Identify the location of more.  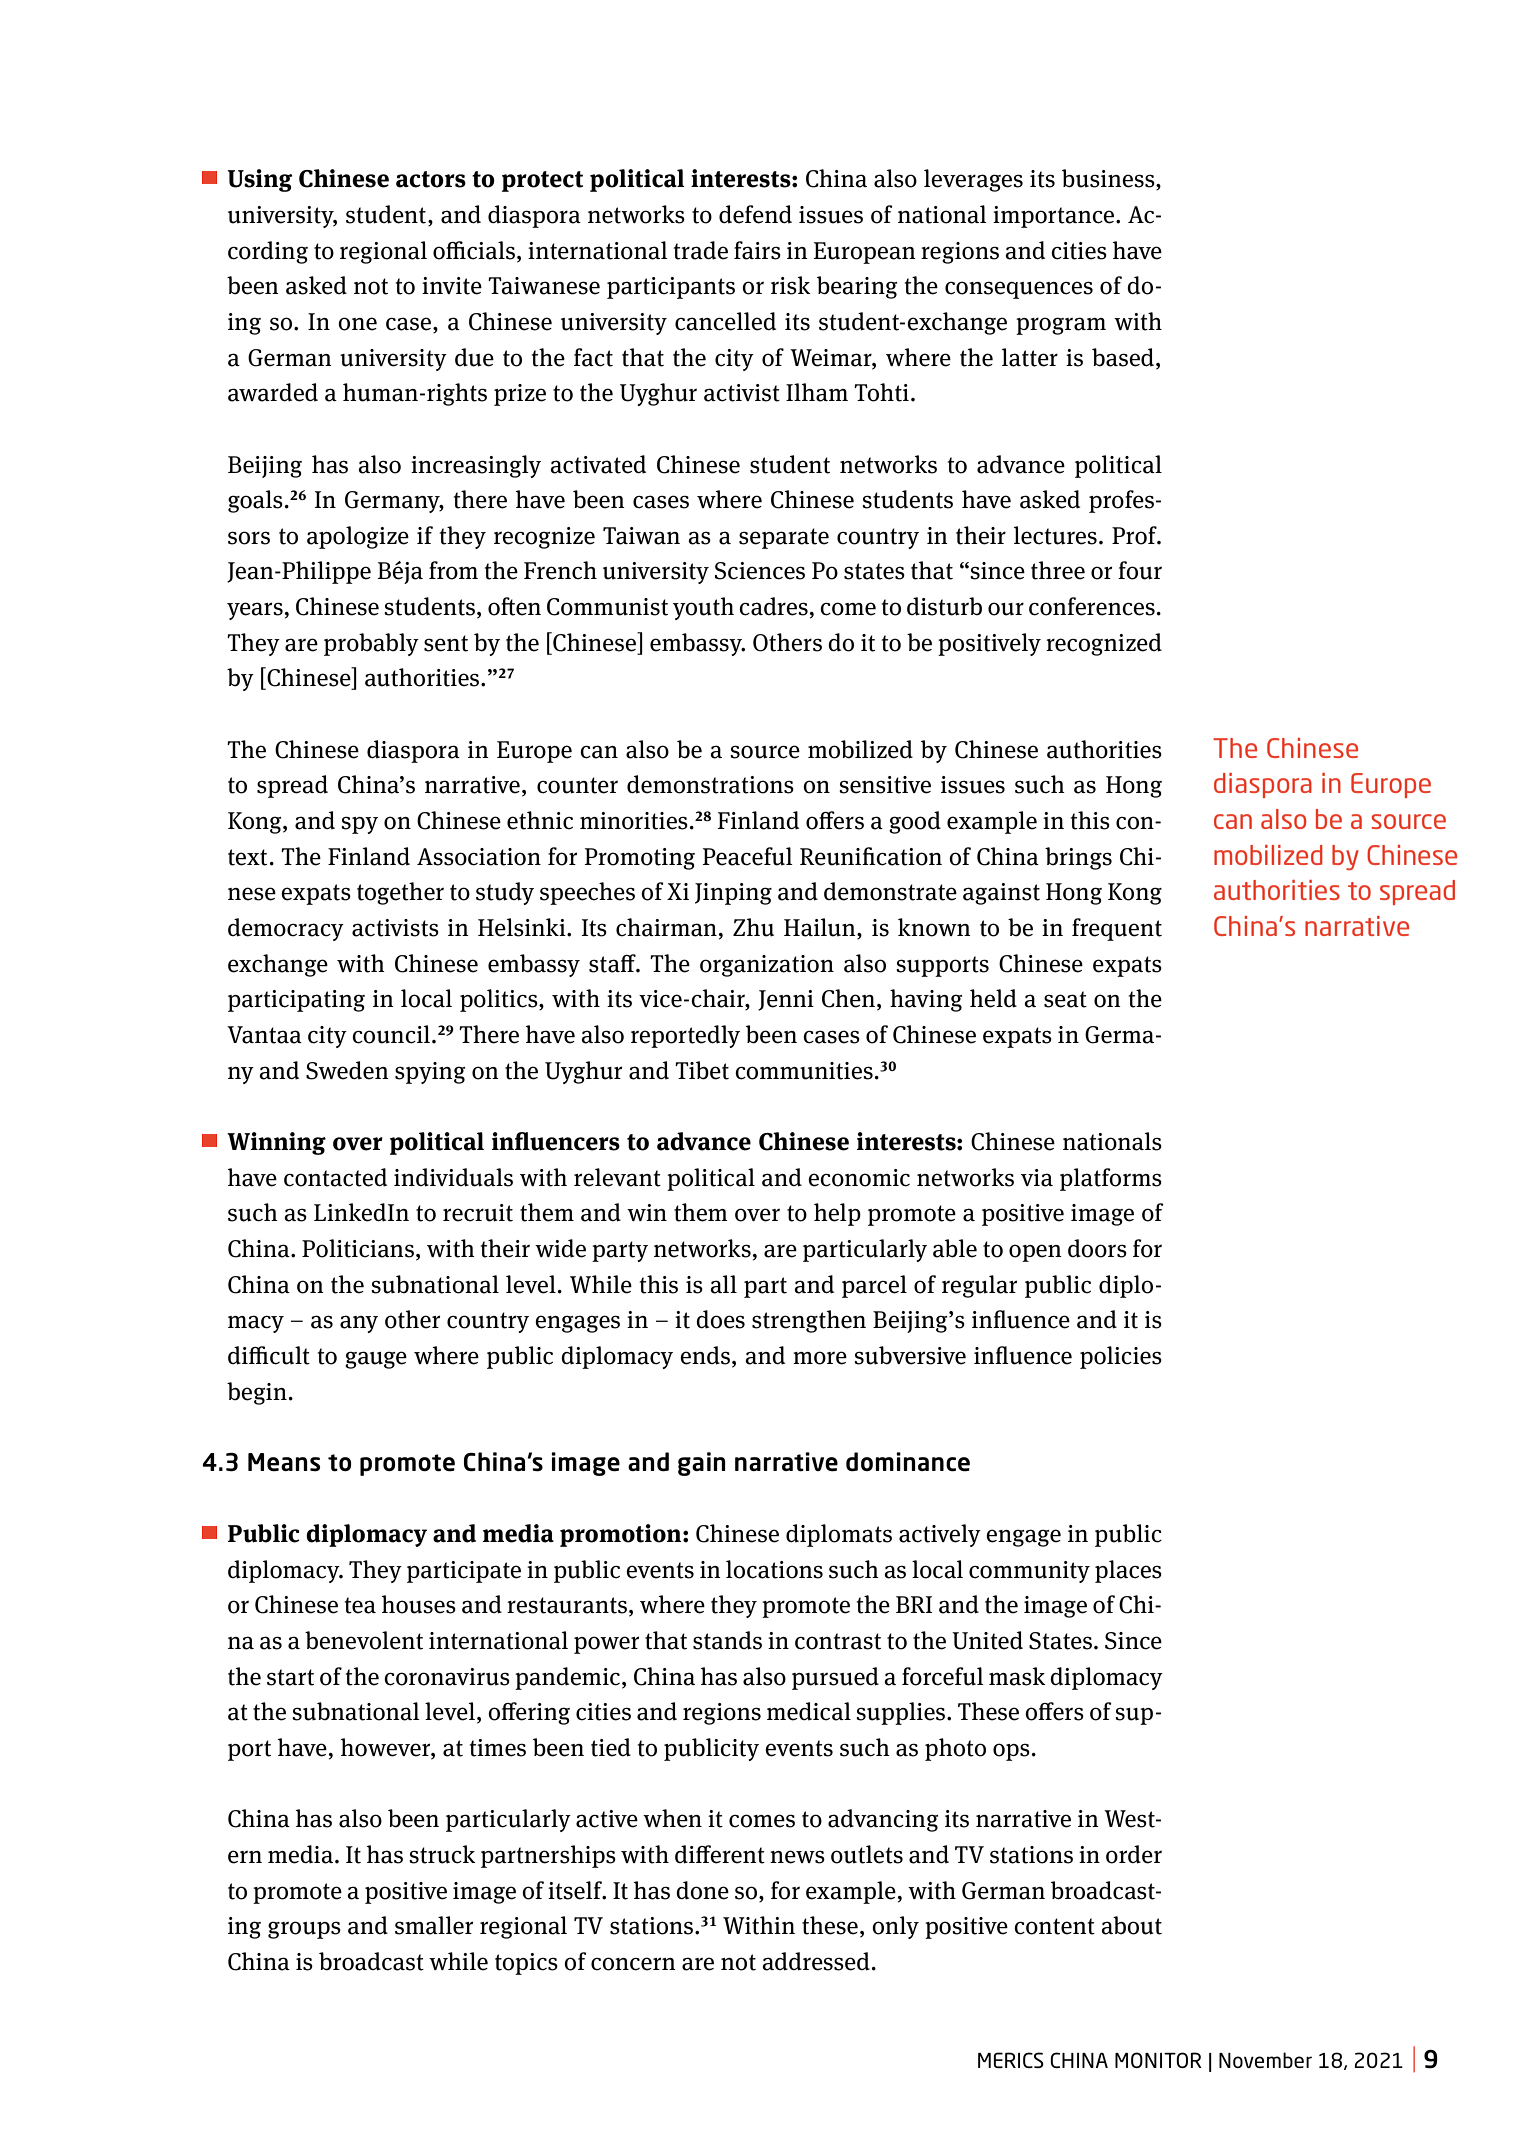
(820, 1358).
